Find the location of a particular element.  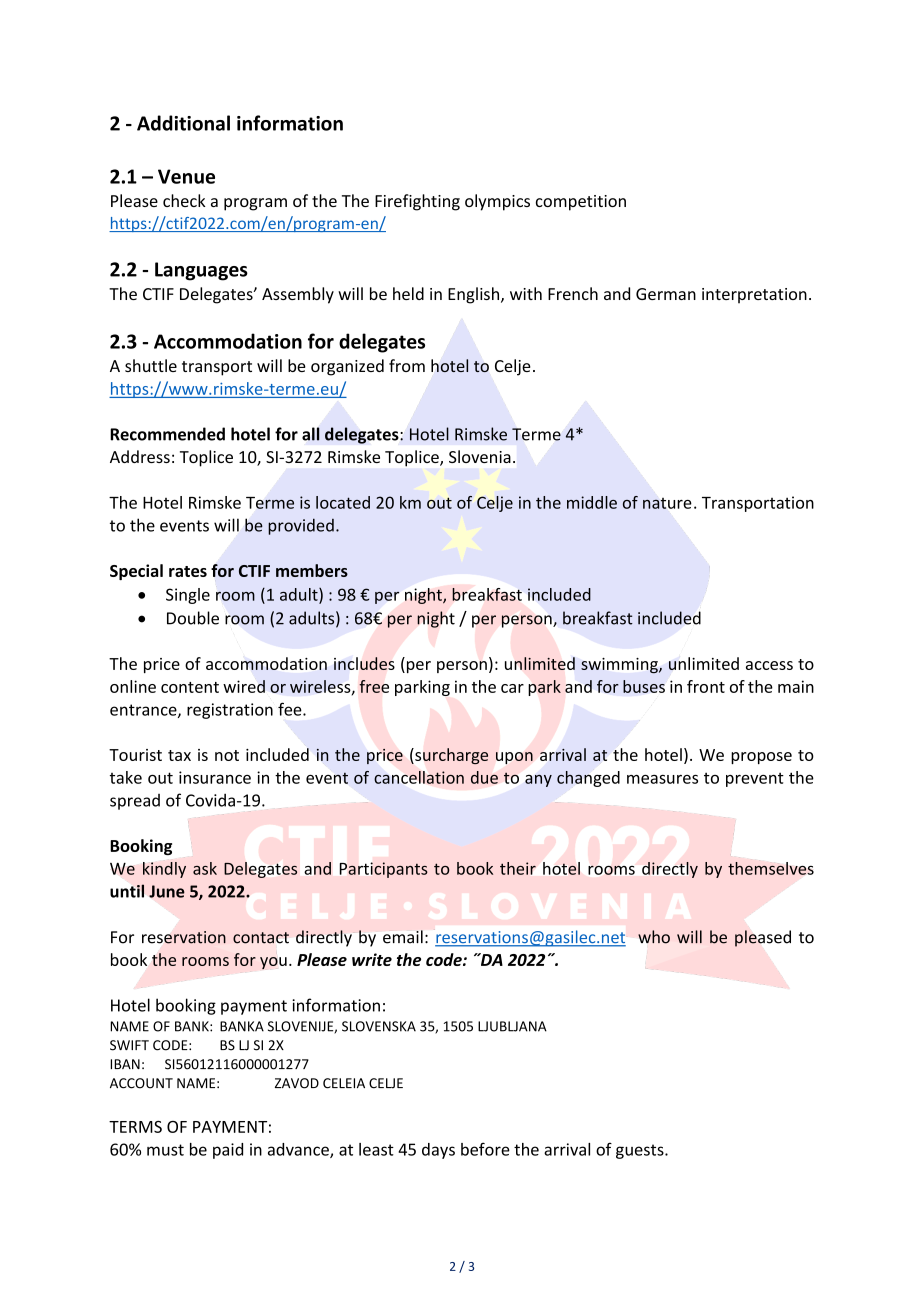

insurance is located at coordinates (215, 777).
